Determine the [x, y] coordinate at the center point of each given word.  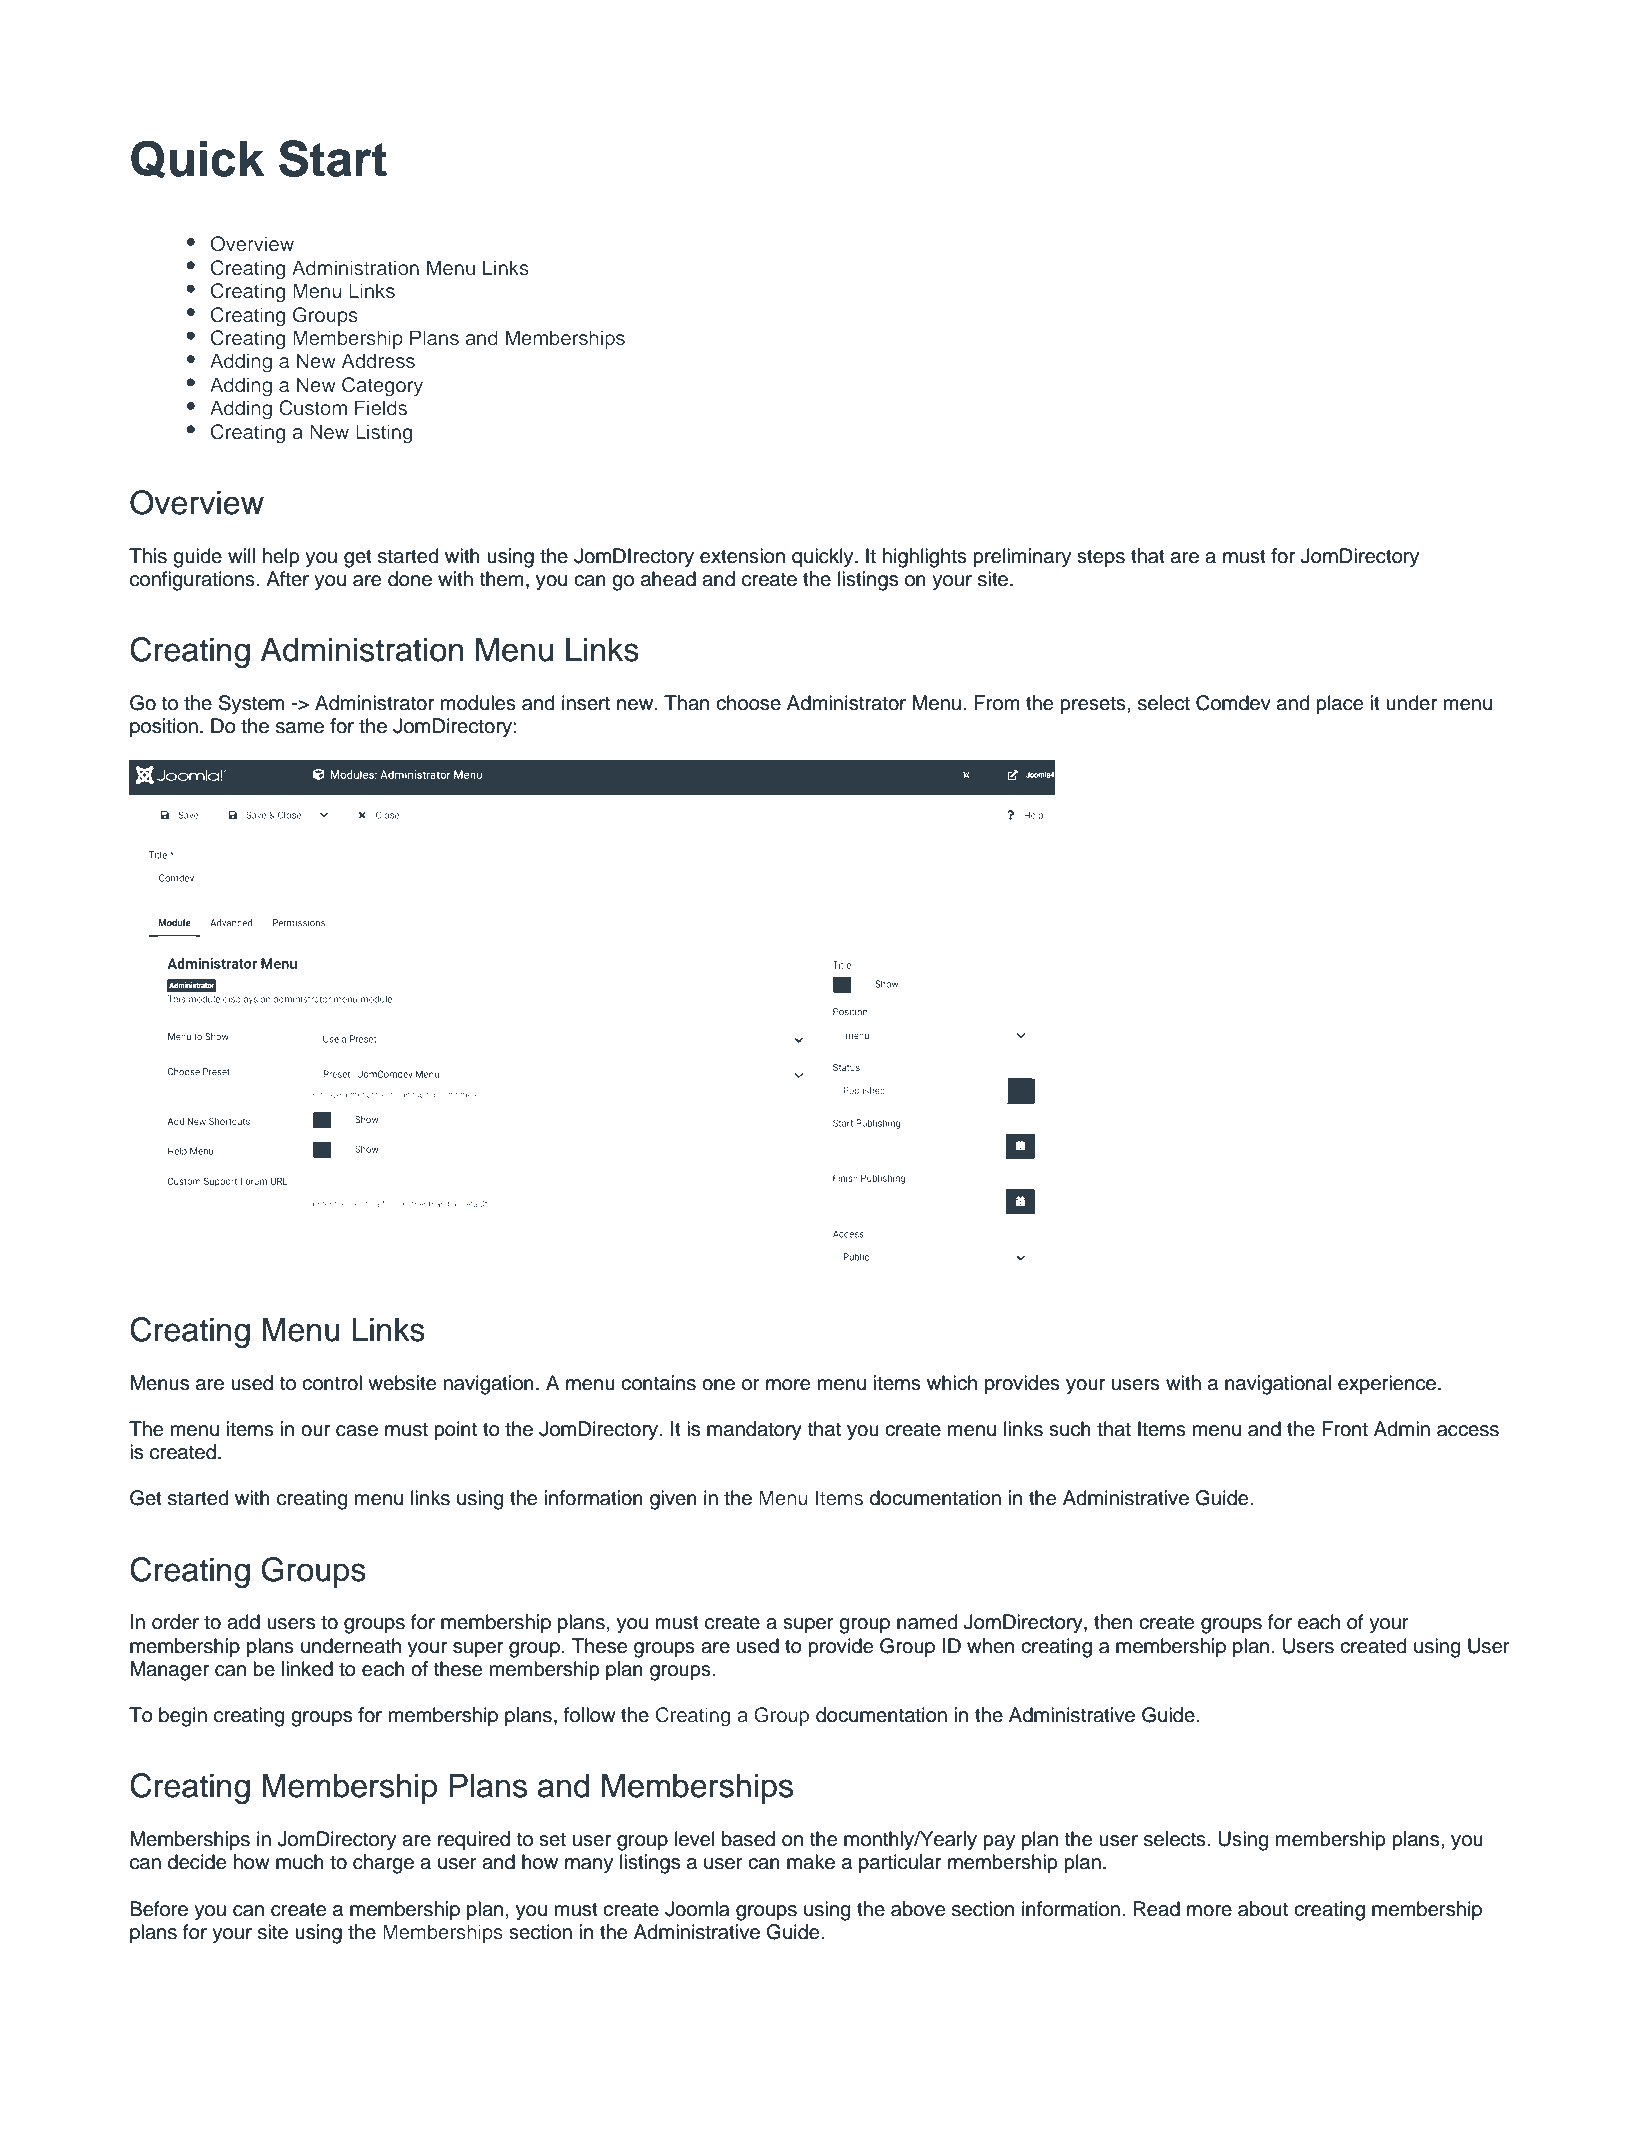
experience [1387, 1384]
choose [748, 703]
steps [1101, 558]
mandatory [754, 1431]
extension [742, 556]
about [1263, 1909]
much [300, 1862]
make [811, 1862]
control [332, 1383]
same [300, 728]
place [1339, 705]
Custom [313, 408]
